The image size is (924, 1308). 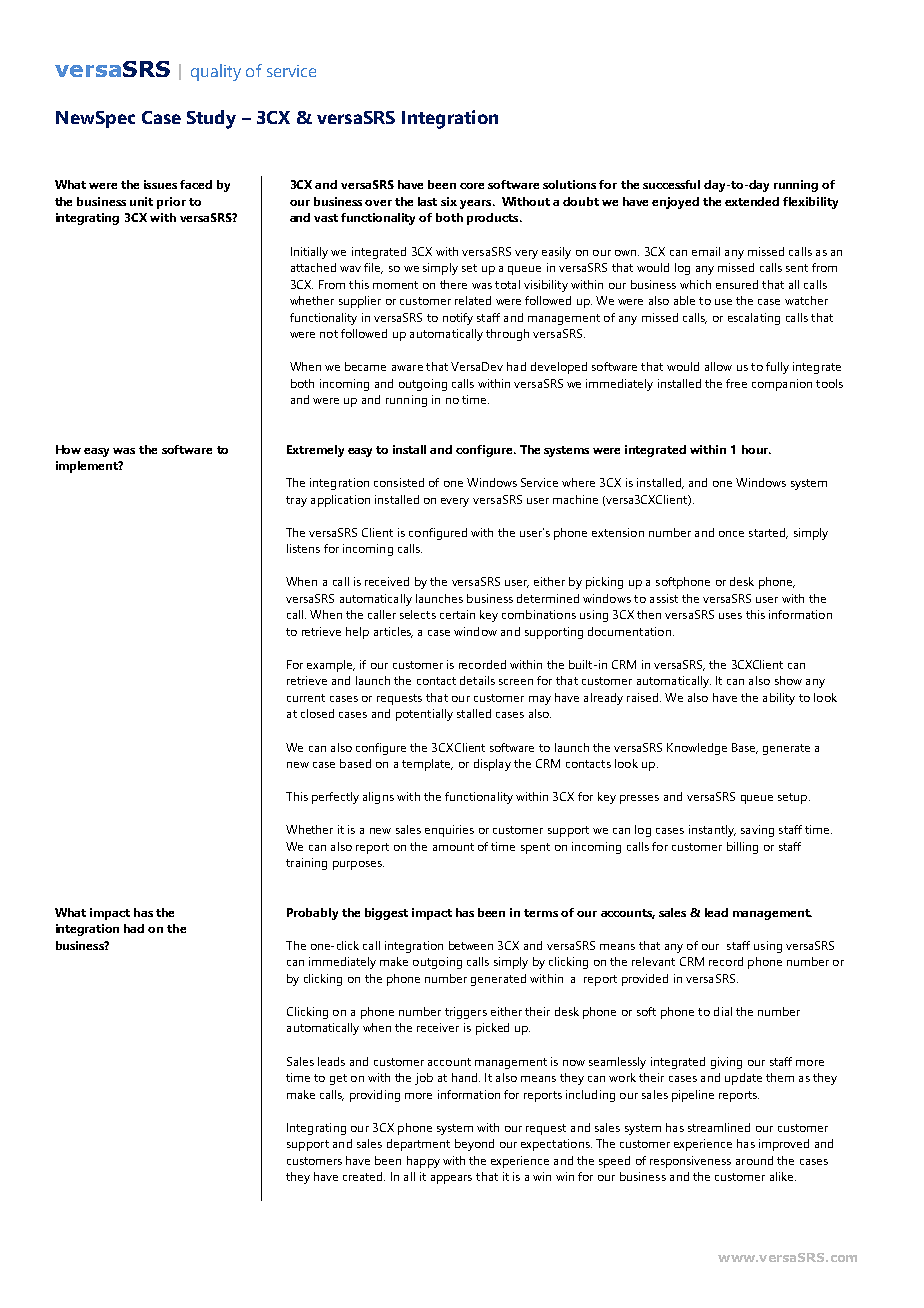 What do you see at coordinates (315, 451) in the screenshot?
I see `Extremely` at bounding box center [315, 451].
